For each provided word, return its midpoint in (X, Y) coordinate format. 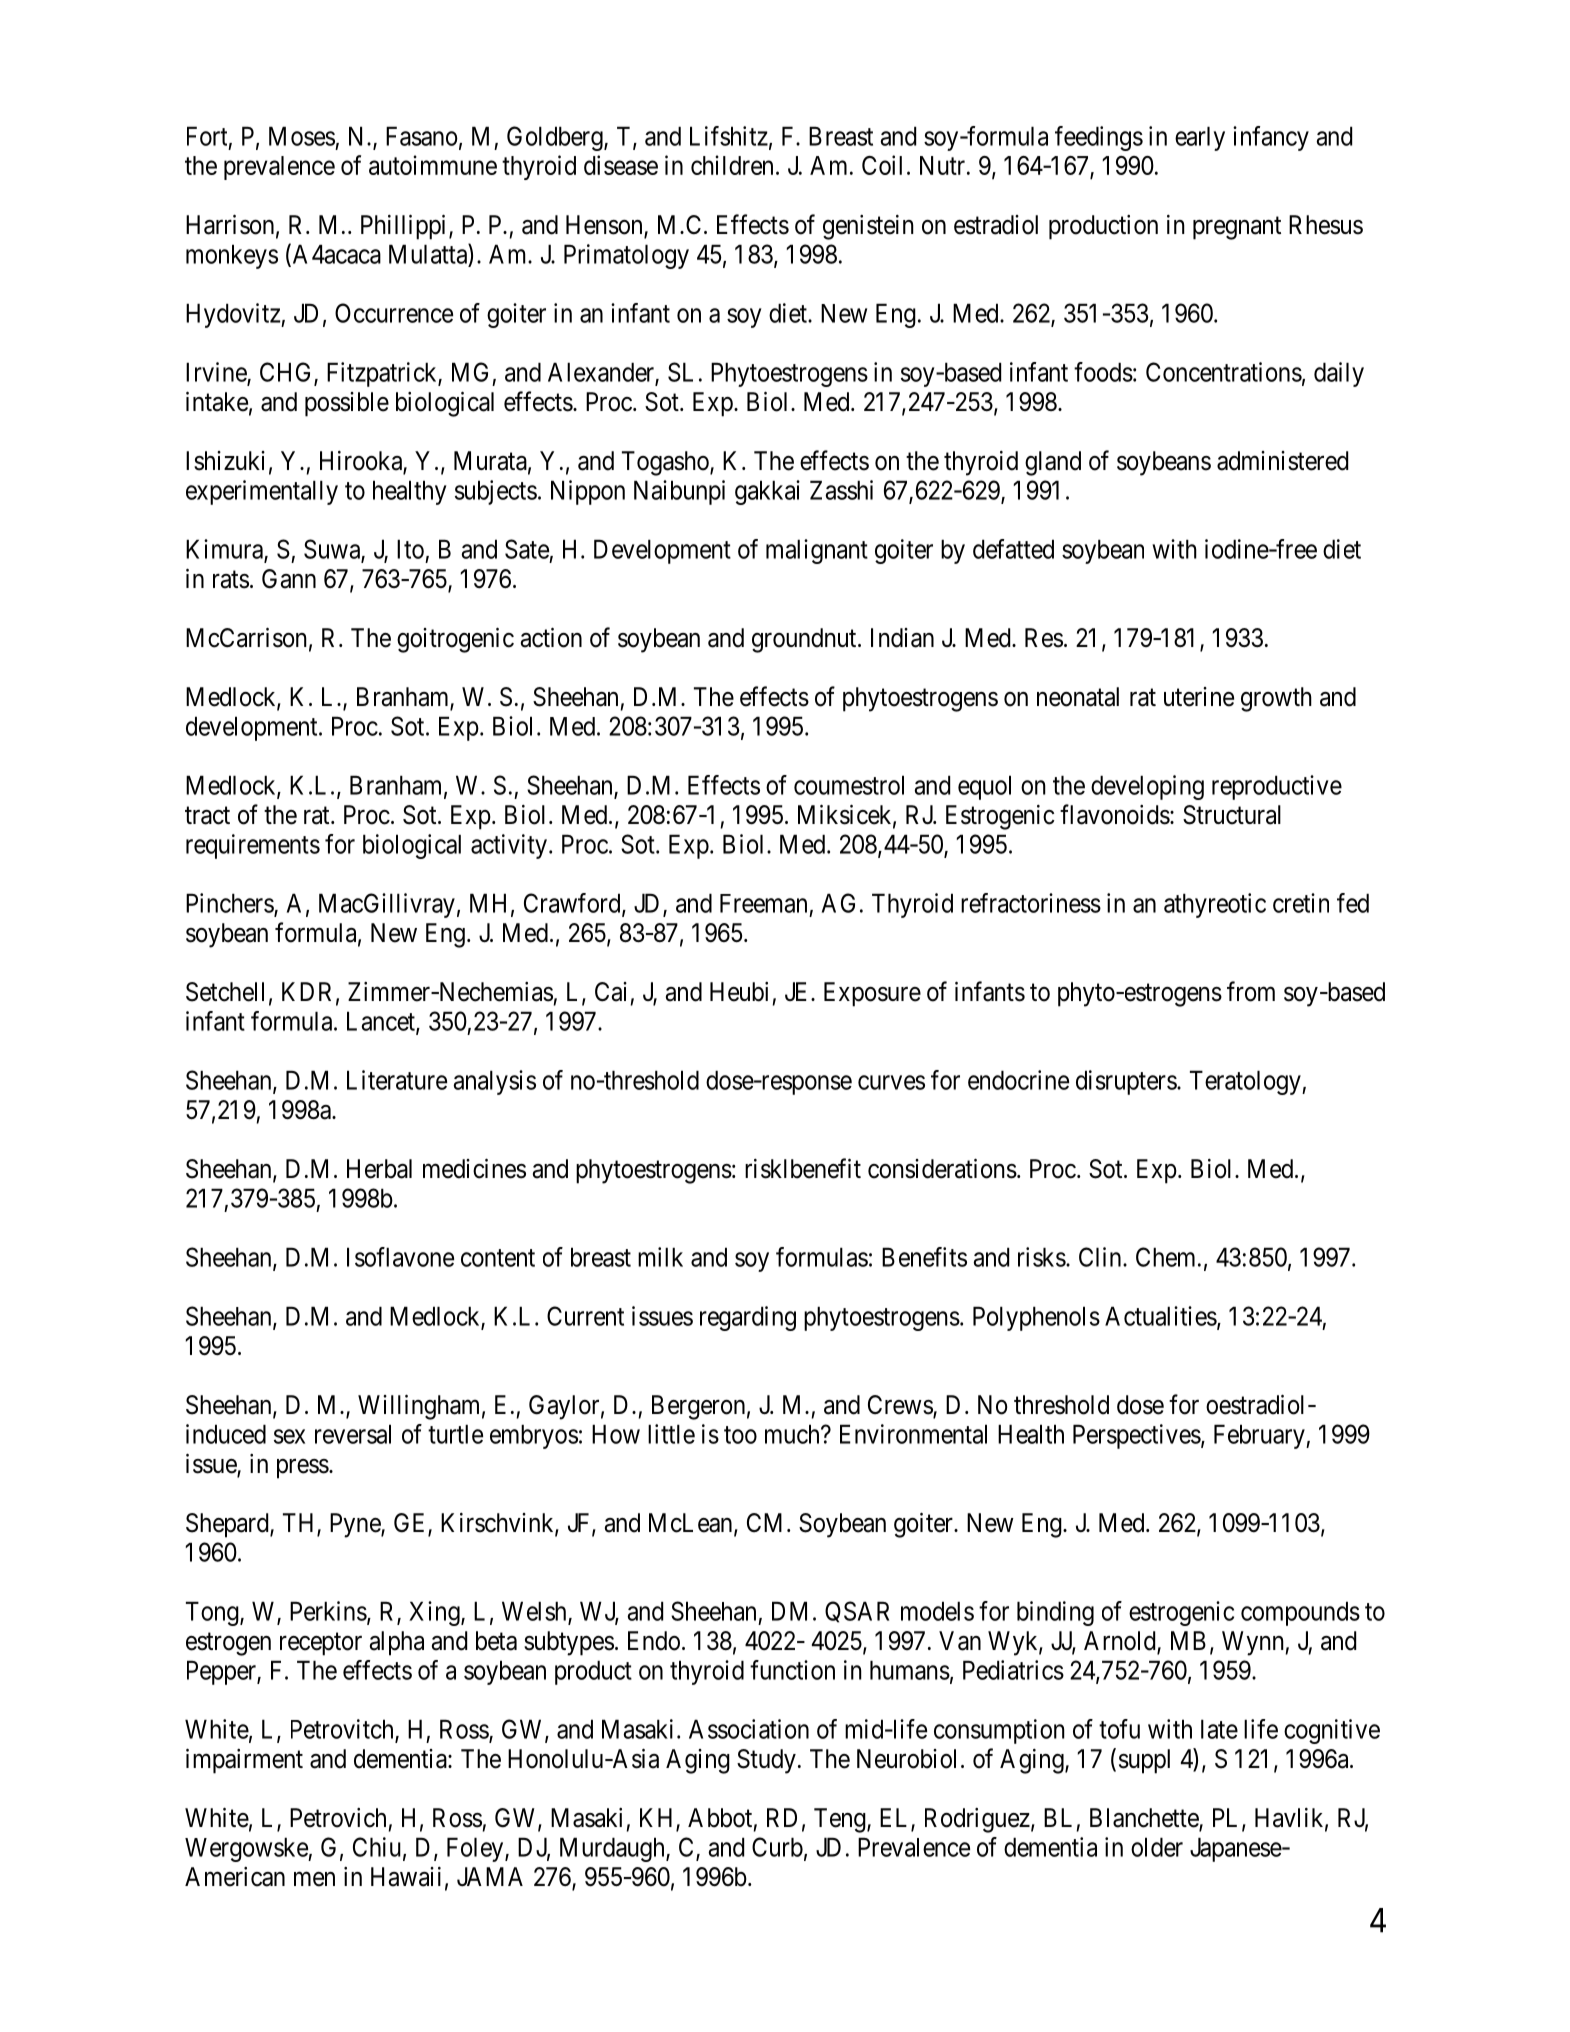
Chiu (377, 1847)
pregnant (1237, 228)
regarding (748, 1318)
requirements (253, 846)
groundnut (805, 640)
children (732, 165)
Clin (1101, 1257)
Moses (302, 136)
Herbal (379, 1169)
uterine (1199, 697)
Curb (777, 1847)
